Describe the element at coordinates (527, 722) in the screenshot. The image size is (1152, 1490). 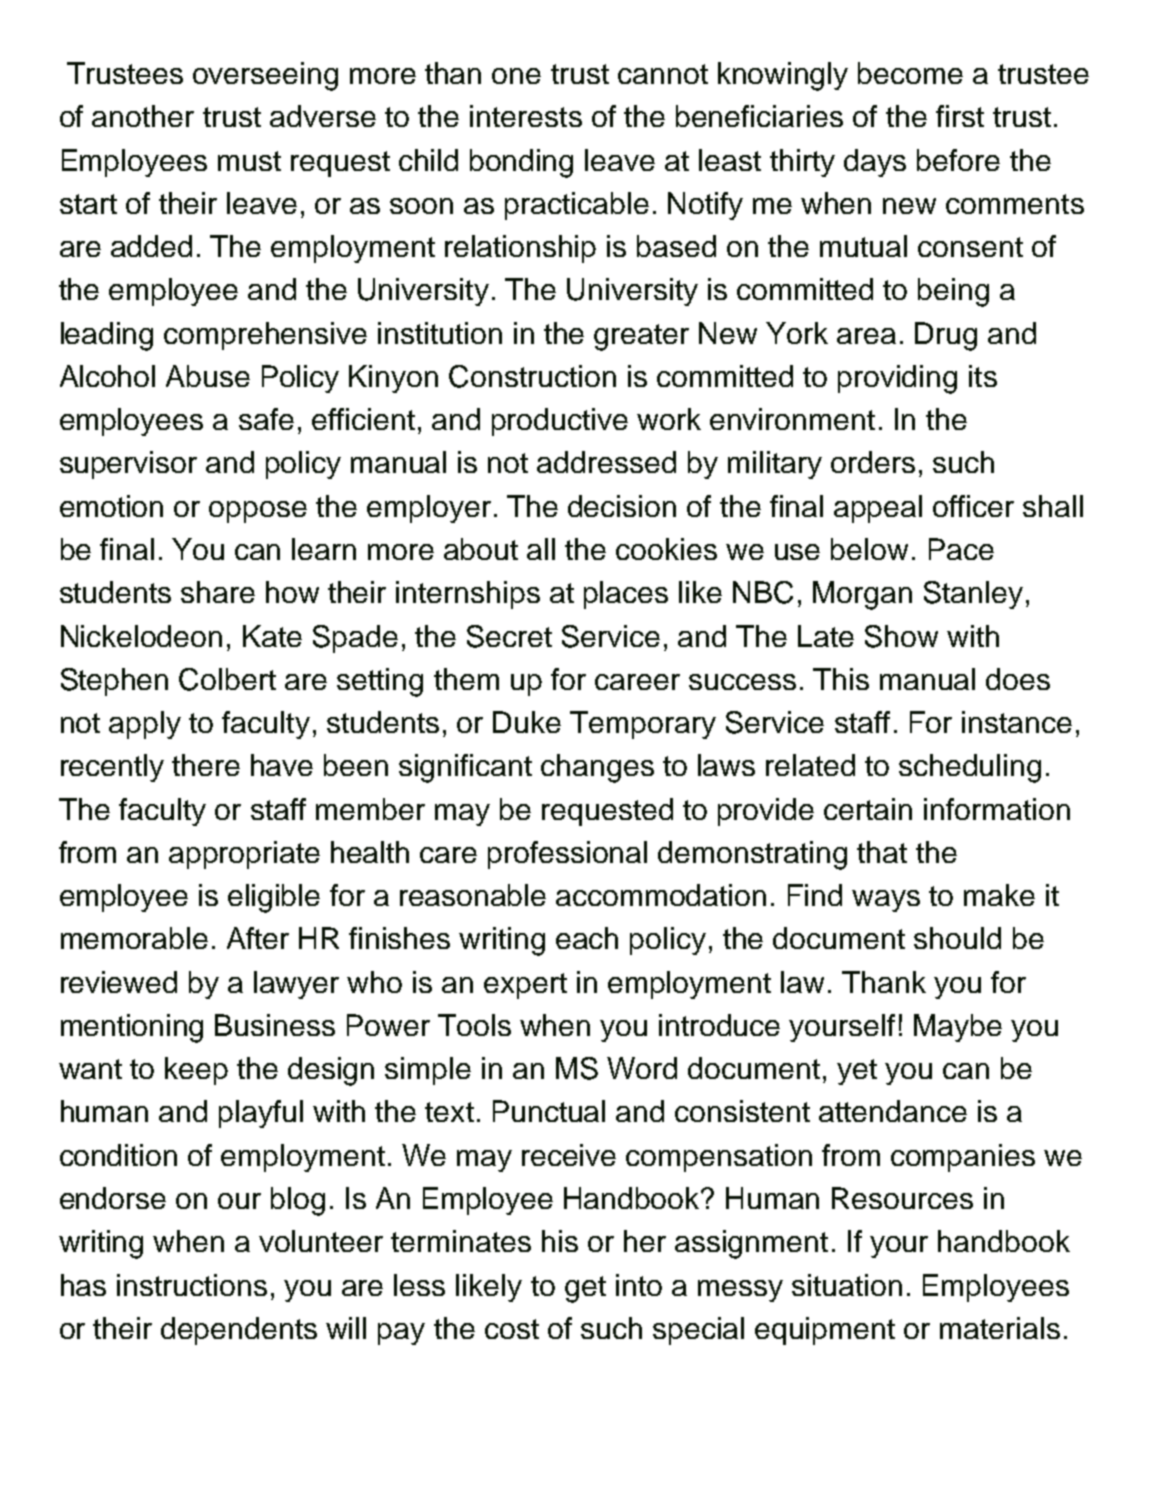
I see `Duke` at that location.
